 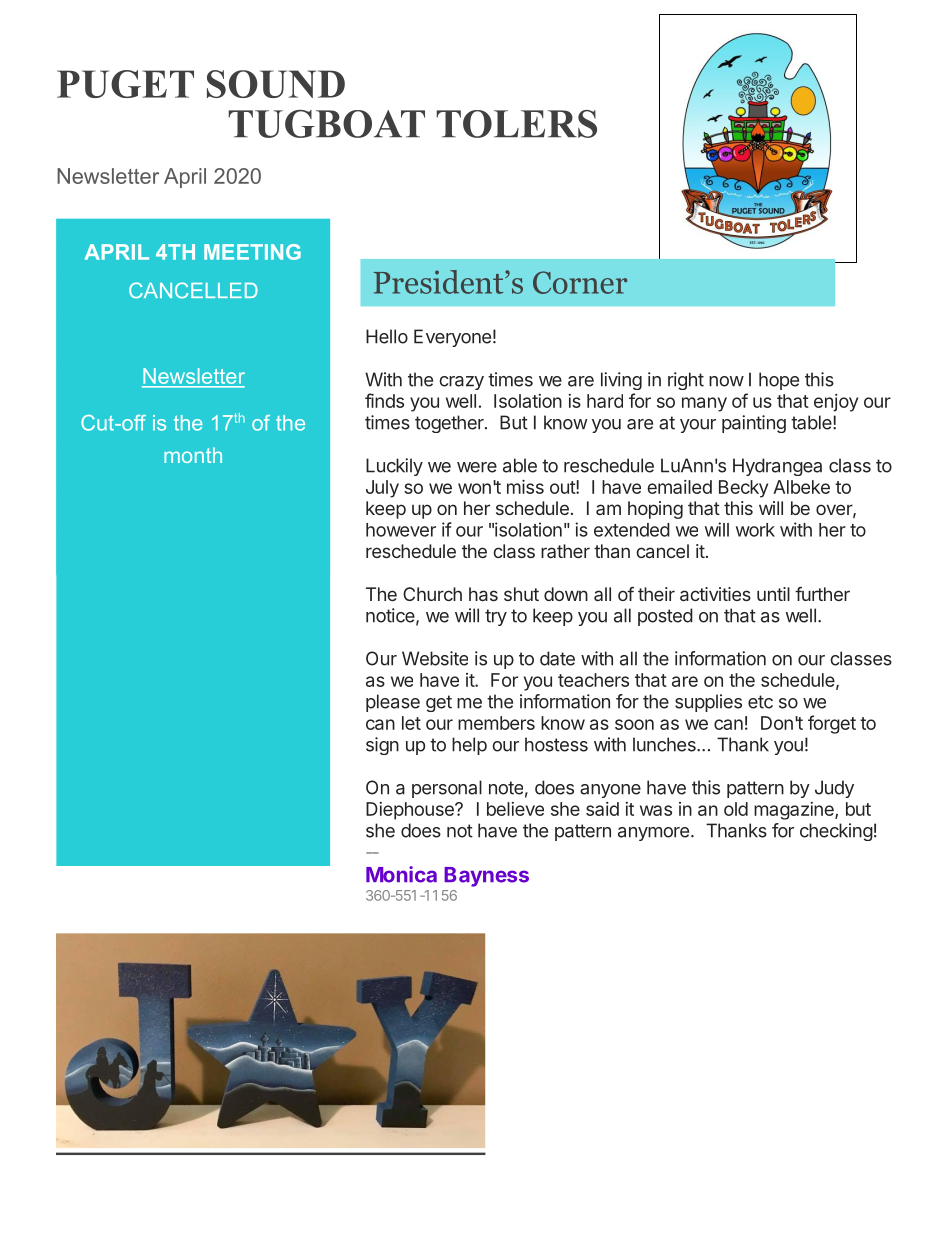 What do you see at coordinates (193, 455) in the image?
I see `month` at bounding box center [193, 455].
